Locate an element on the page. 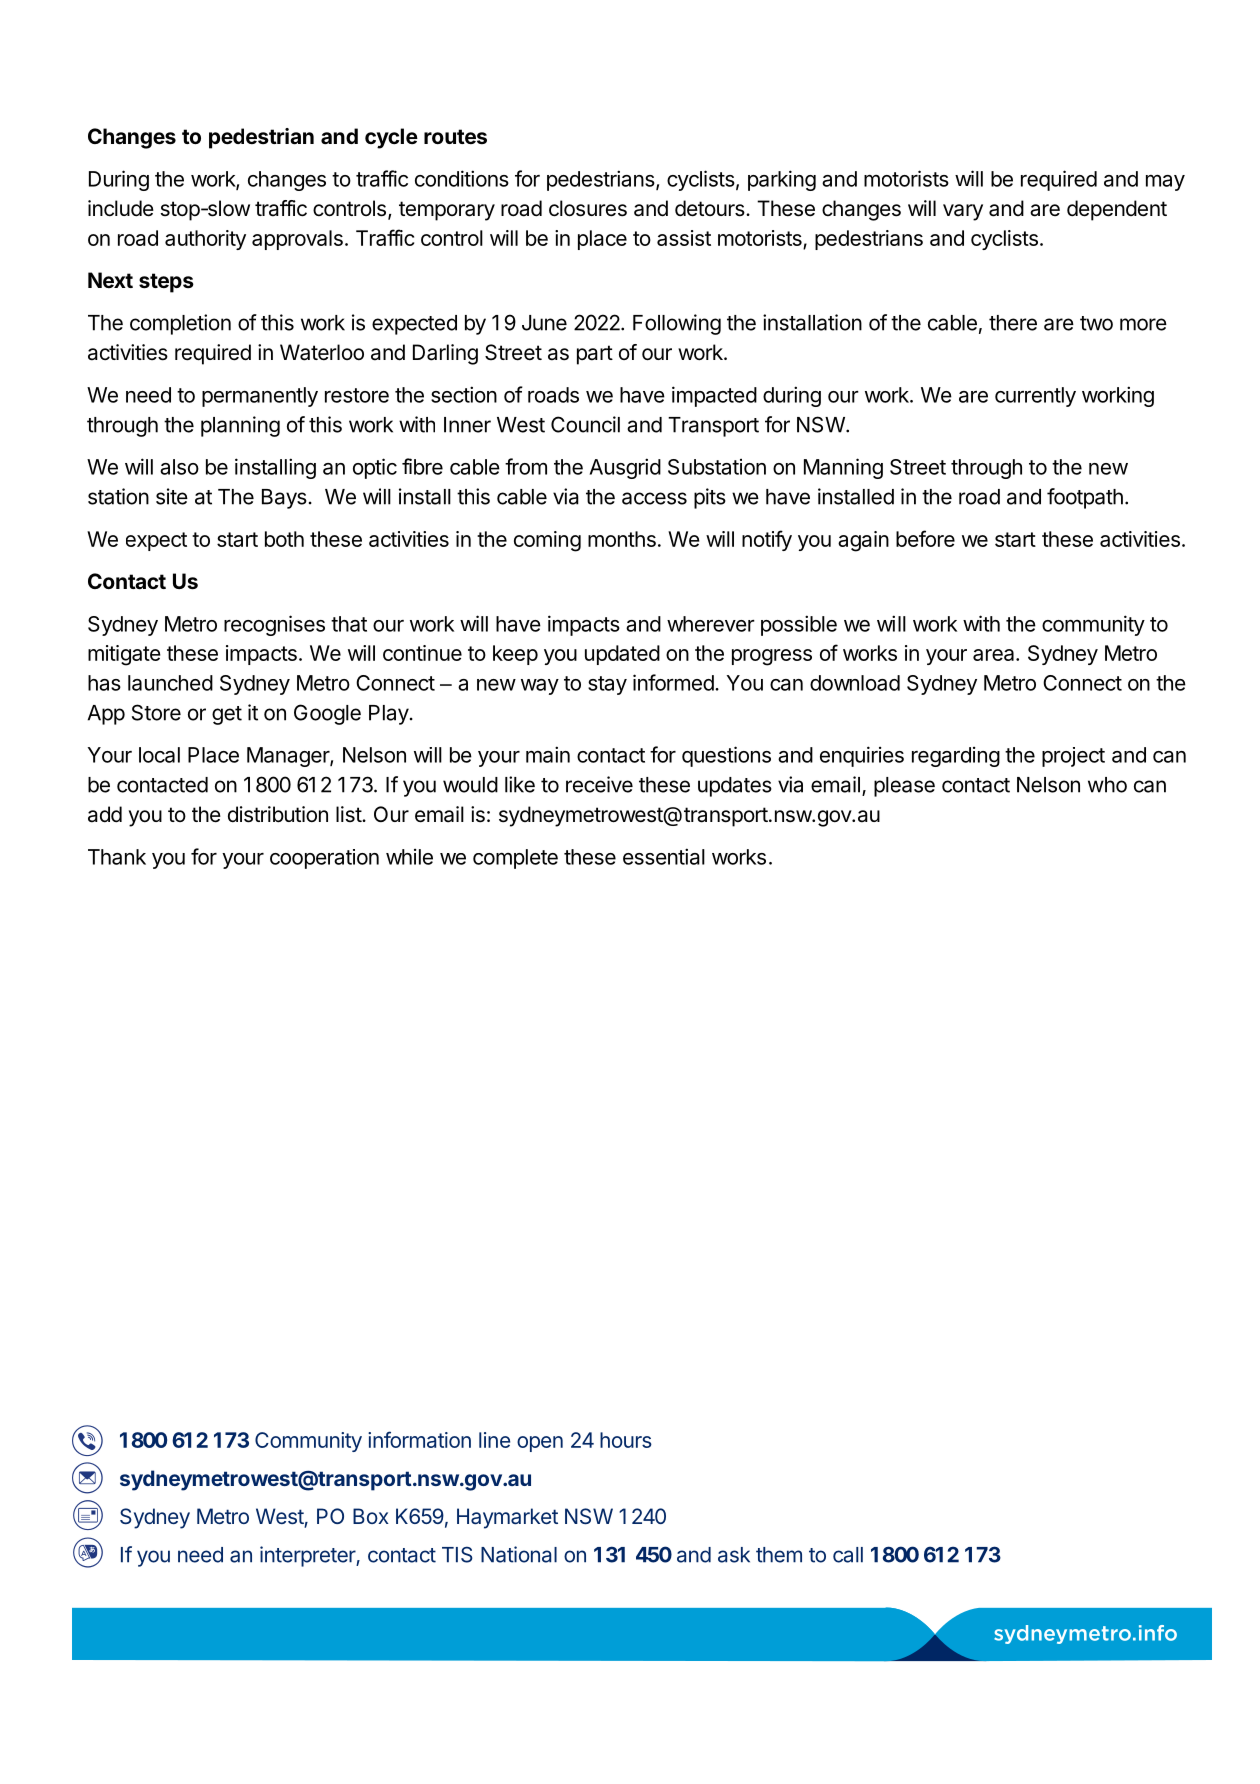 The height and width of the document is (1784, 1260). closures is located at coordinates (588, 208).
